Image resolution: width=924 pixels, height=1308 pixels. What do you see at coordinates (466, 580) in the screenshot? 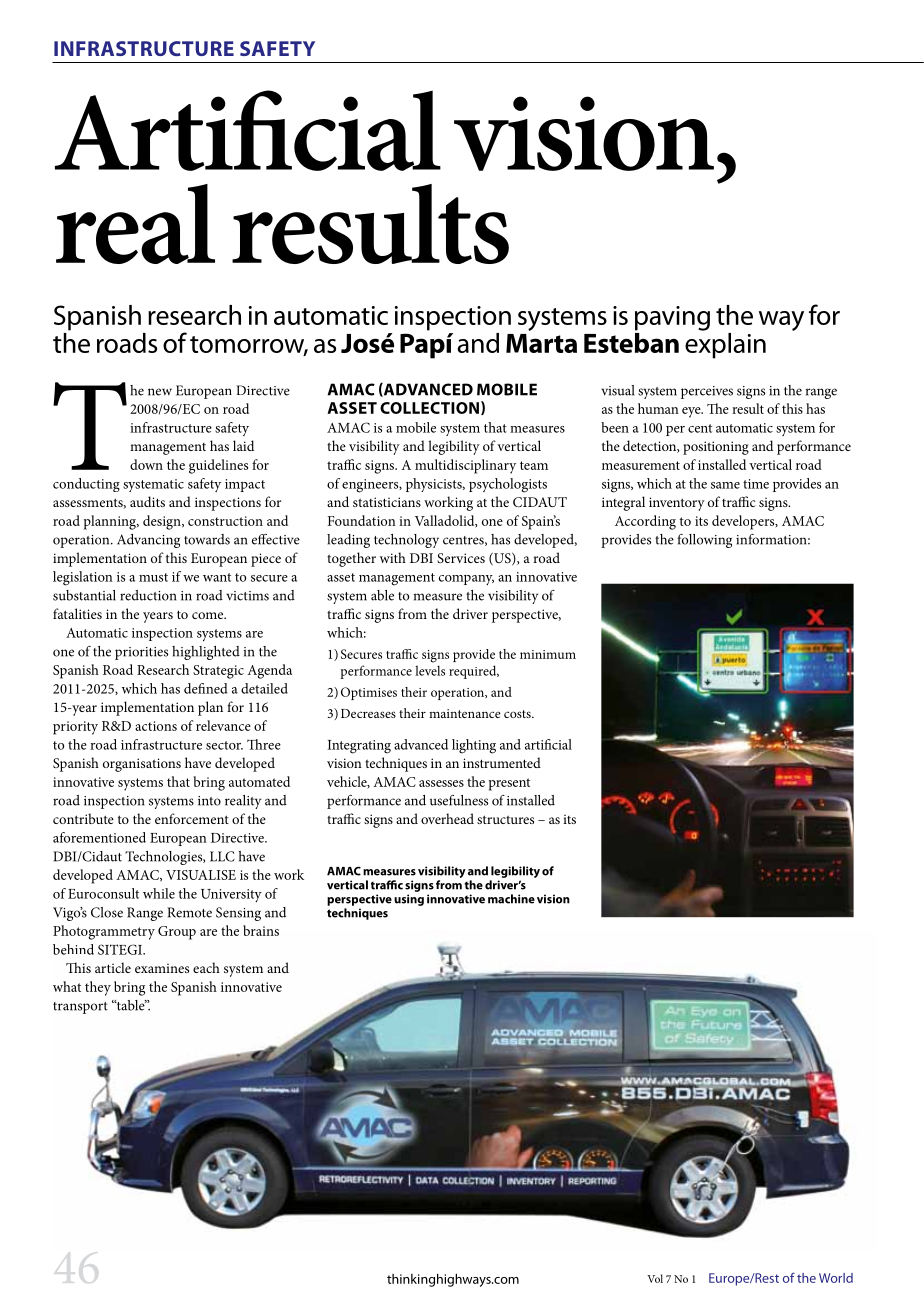
I see `company` at bounding box center [466, 580].
